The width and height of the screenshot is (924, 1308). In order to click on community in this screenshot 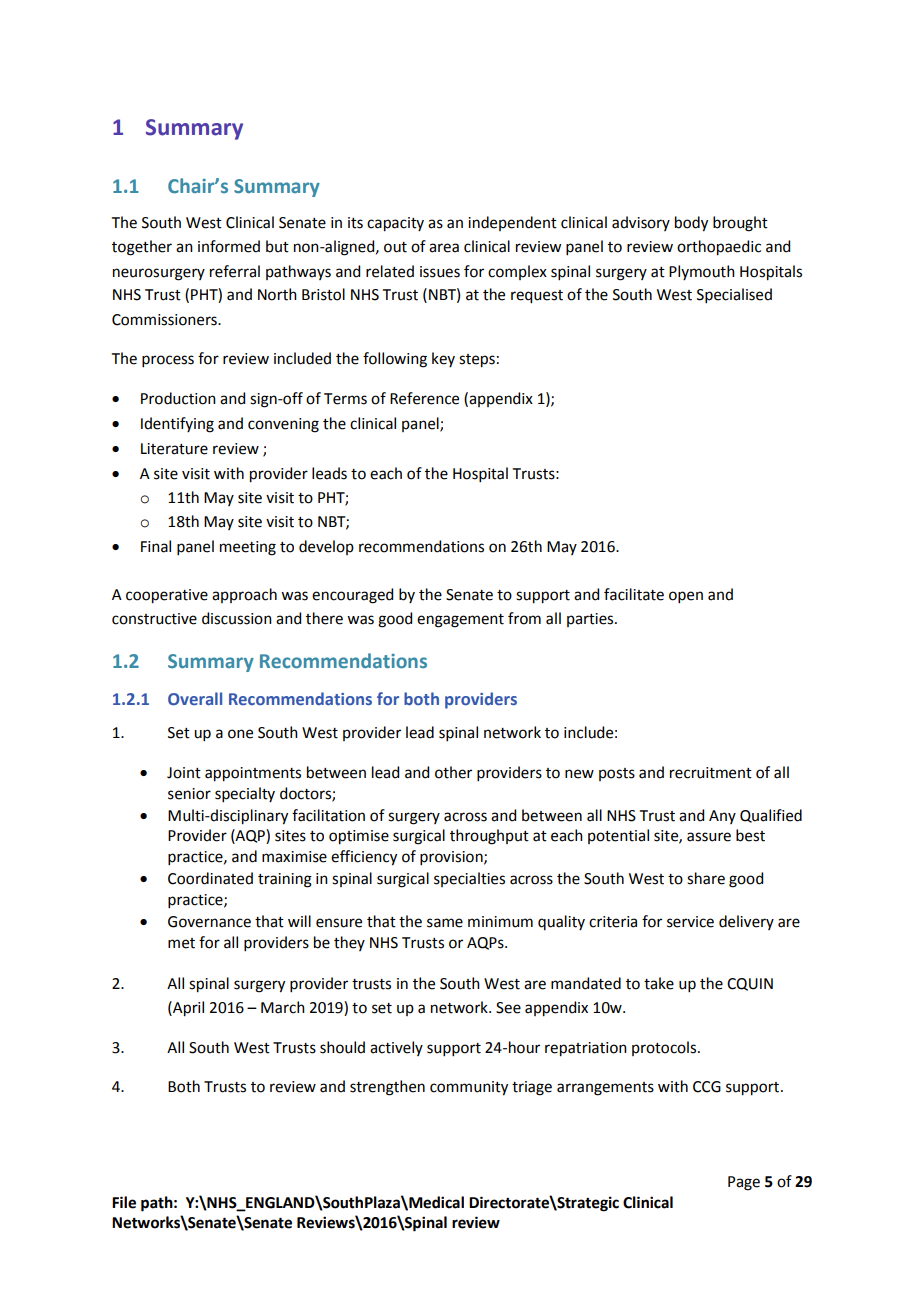, I will do `click(469, 1088)`.
